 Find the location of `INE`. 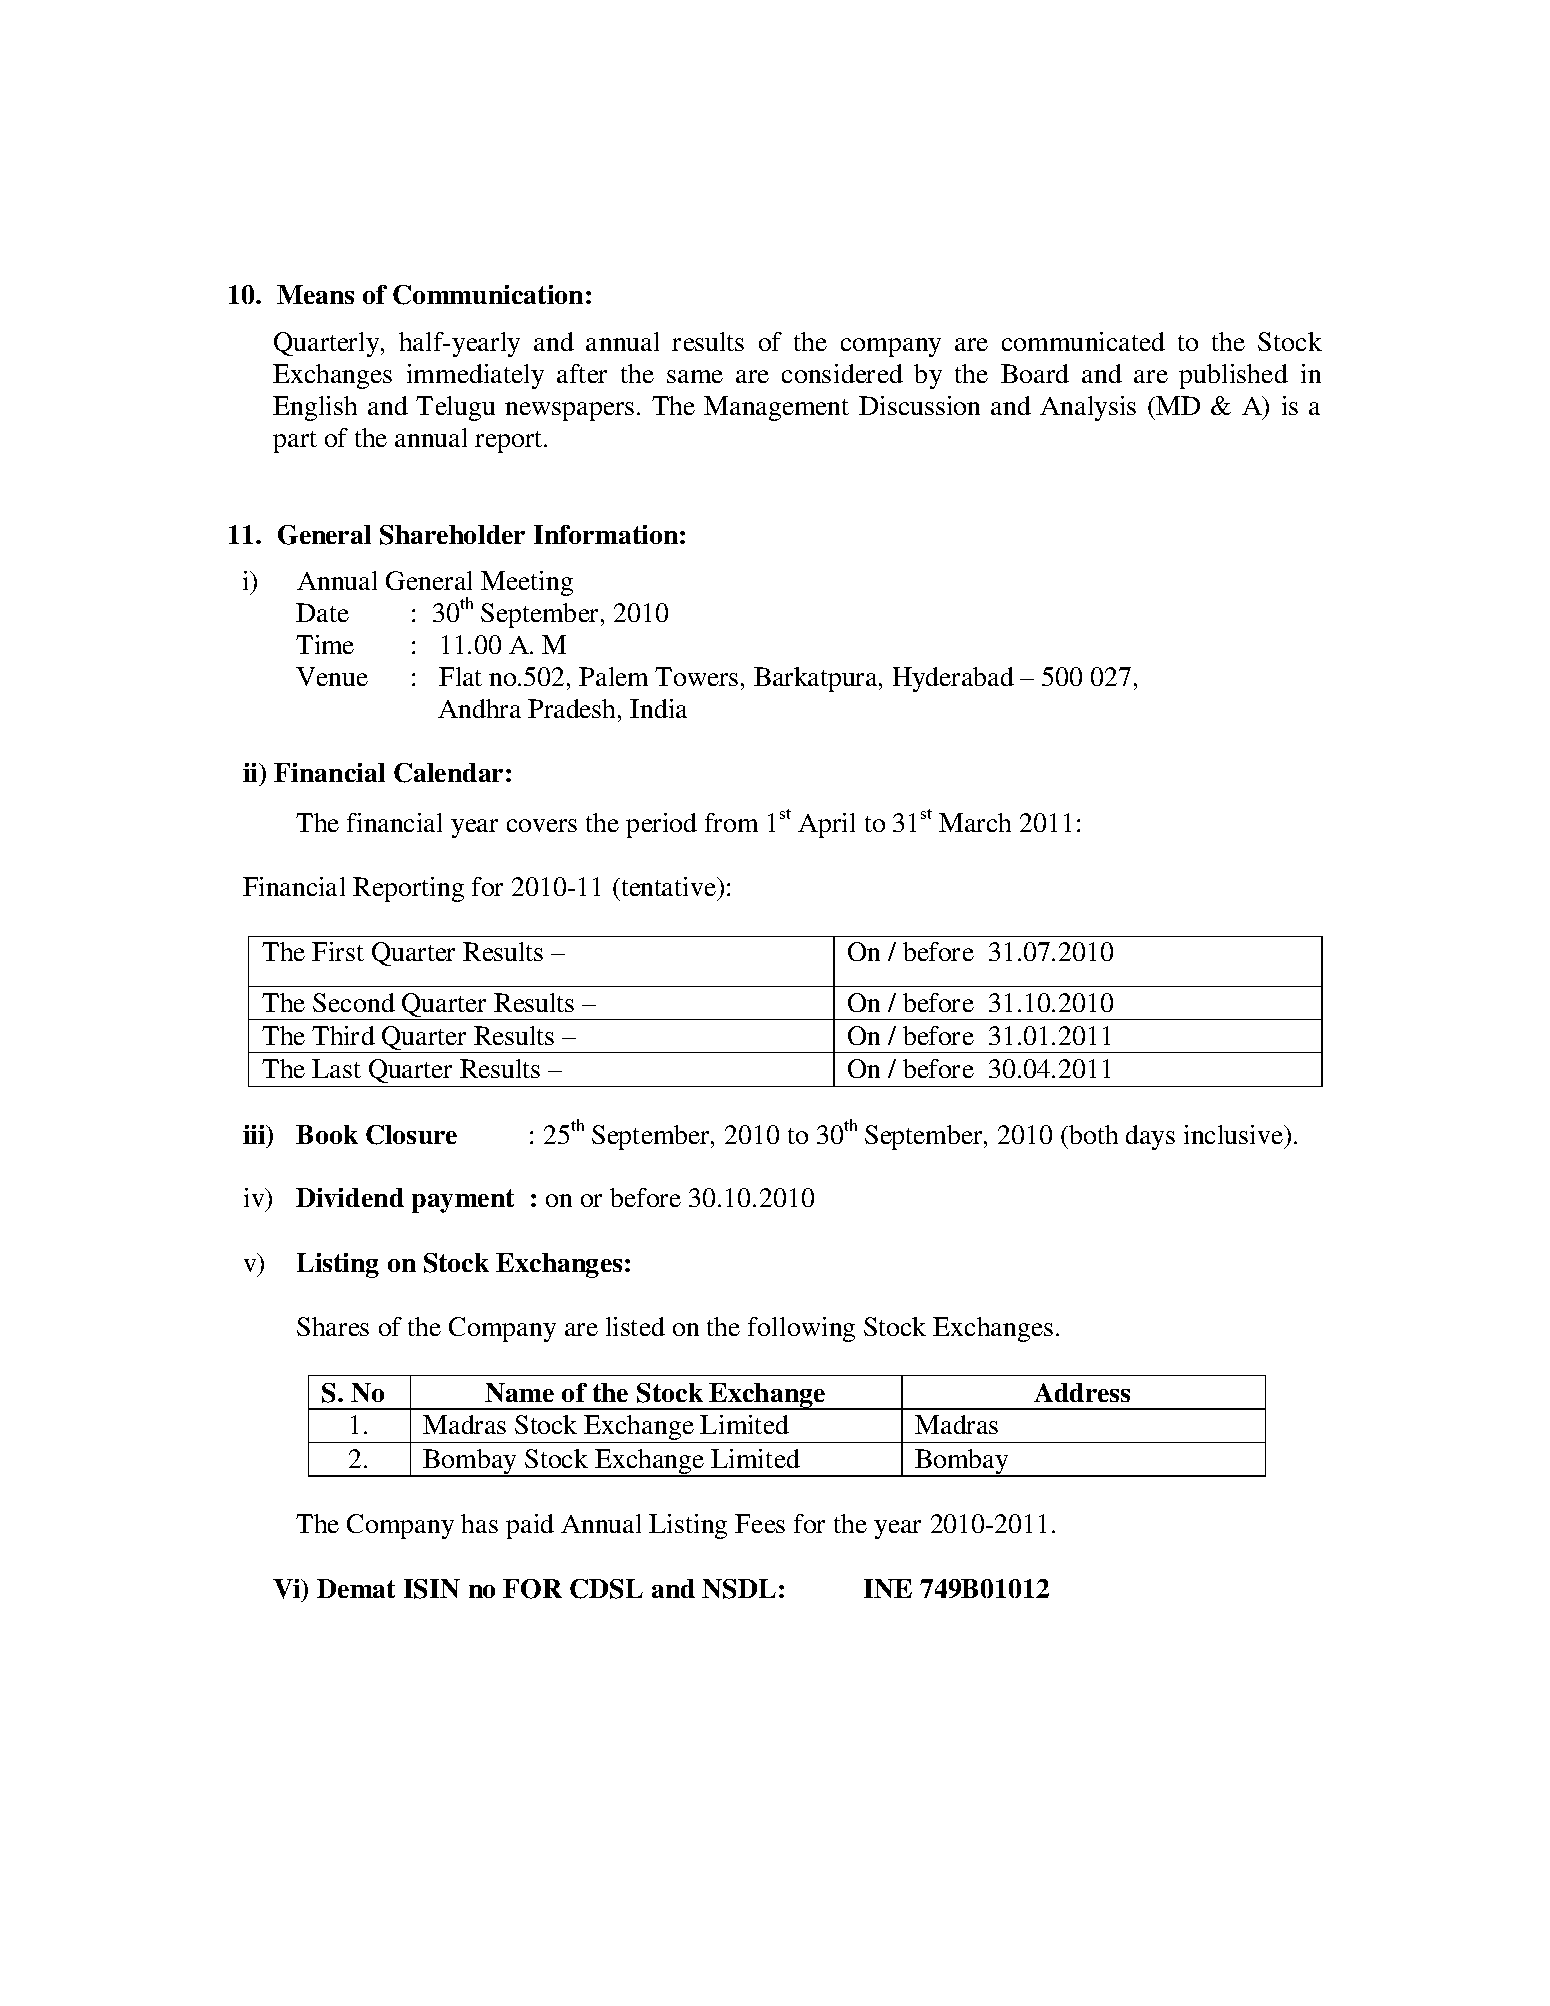

INE is located at coordinates (888, 1588).
